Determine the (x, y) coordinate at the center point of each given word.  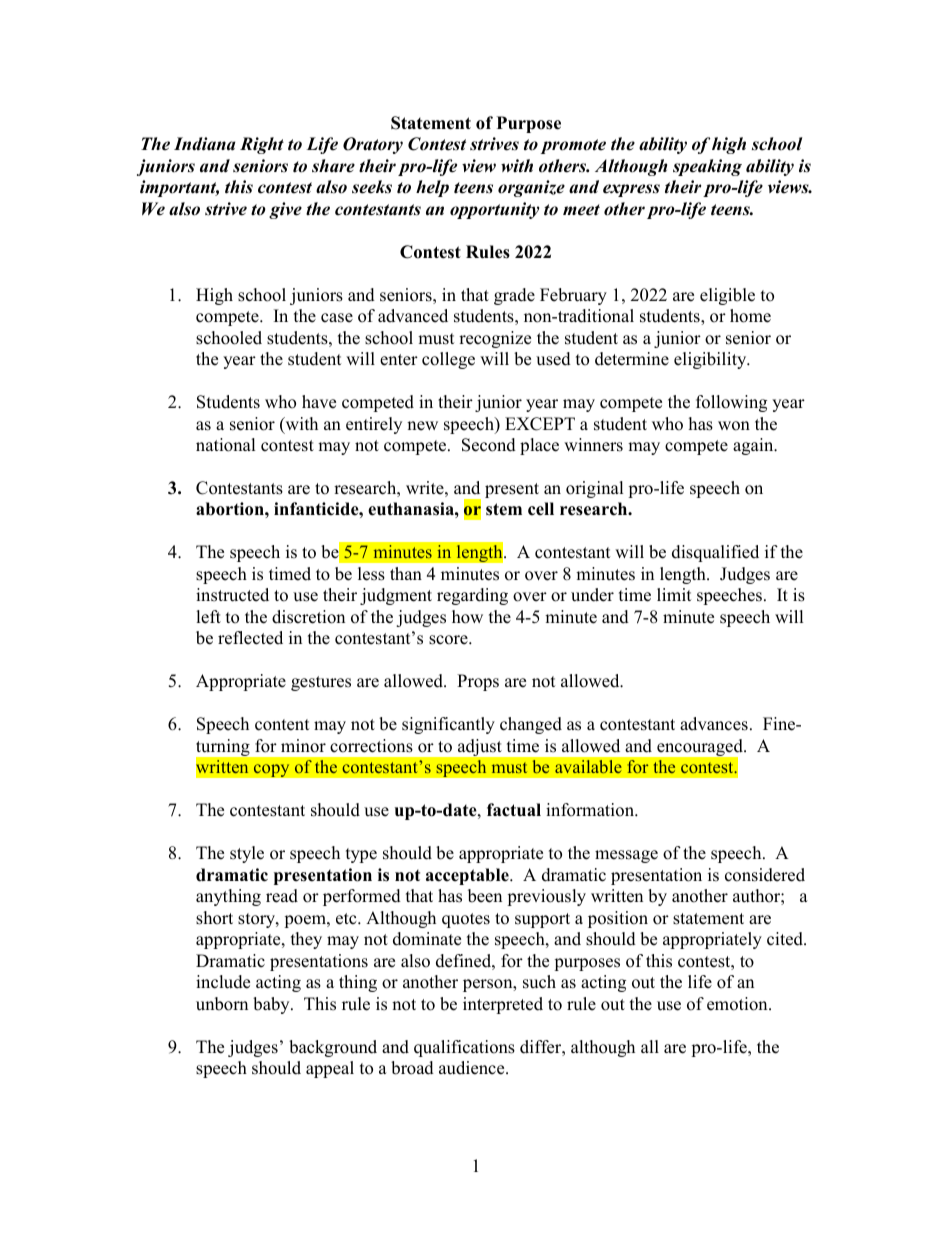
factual (514, 810)
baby (272, 1005)
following (731, 403)
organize (531, 188)
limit (674, 594)
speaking (707, 167)
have (319, 402)
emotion (738, 1004)
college (448, 360)
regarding (472, 596)
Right (262, 145)
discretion (308, 617)
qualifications (464, 1048)
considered (765, 875)
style (247, 854)
